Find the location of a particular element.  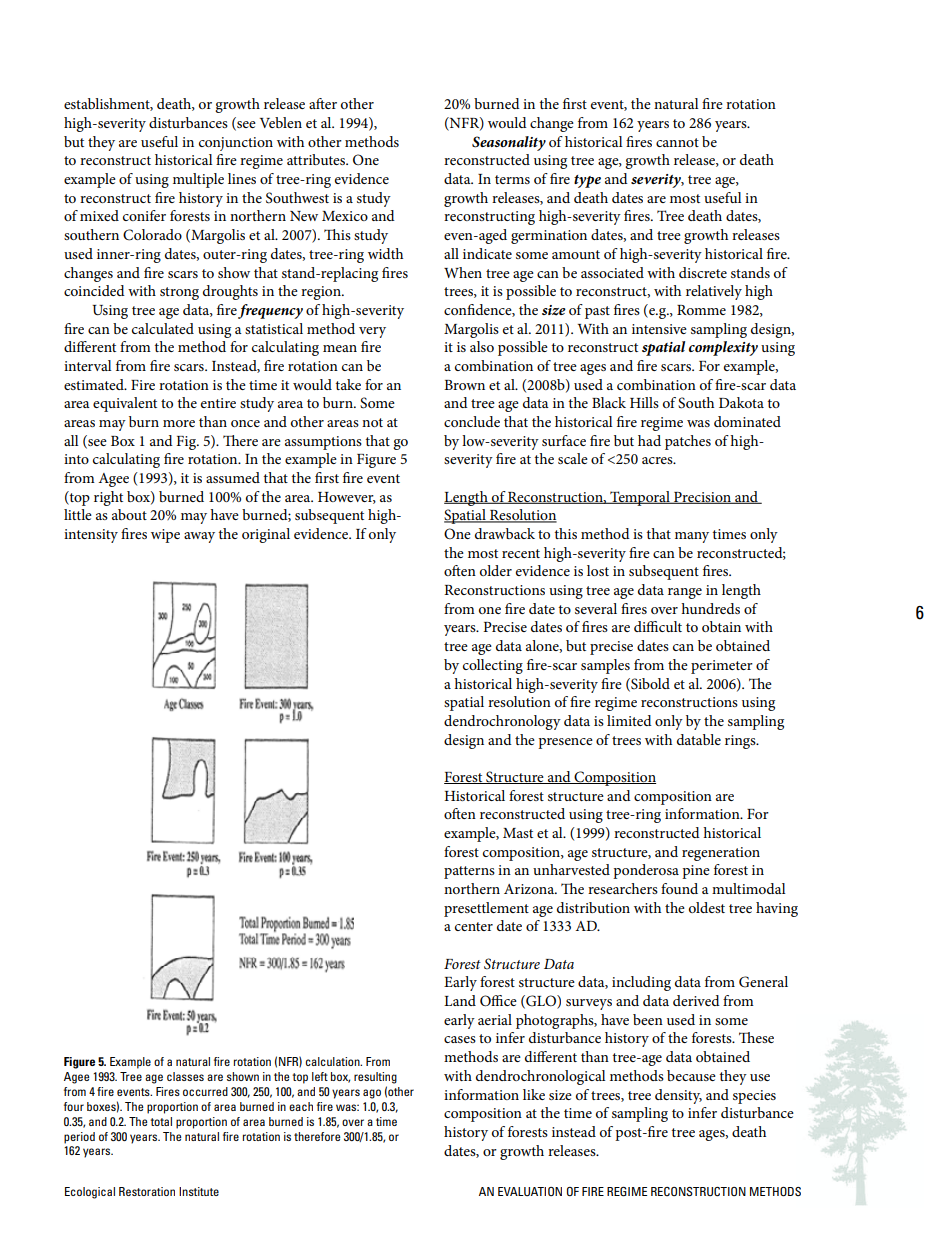

wipe is located at coordinates (165, 536).
